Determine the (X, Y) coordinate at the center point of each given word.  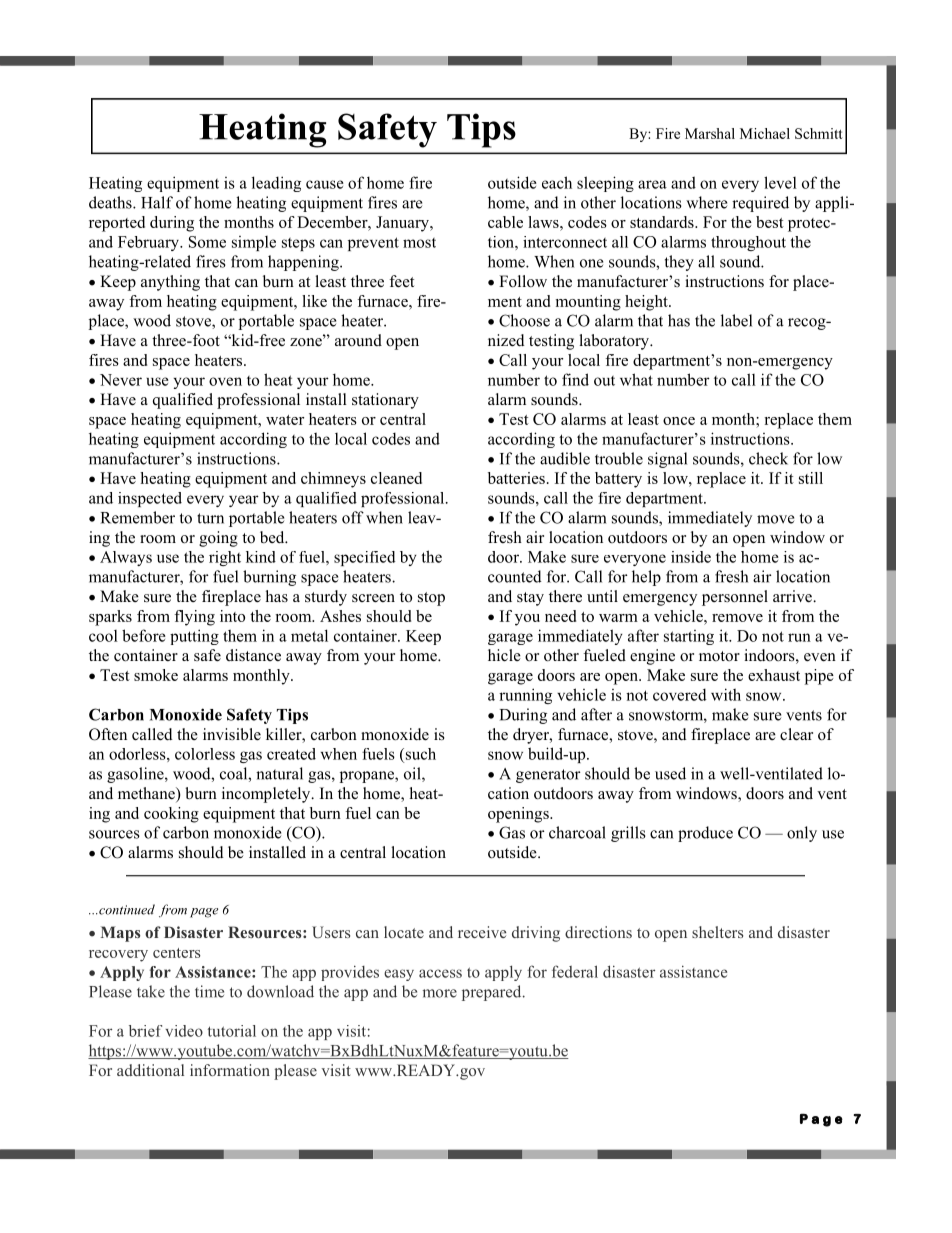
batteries (516, 478)
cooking (171, 815)
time (209, 991)
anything (170, 283)
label (736, 320)
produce (705, 834)
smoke (156, 675)
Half (157, 202)
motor (719, 656)
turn (210, 518)
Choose (524, 320)
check (768, 458)
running (525, 696)
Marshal (710, 133)
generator (548, 776)
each (557, 182)
